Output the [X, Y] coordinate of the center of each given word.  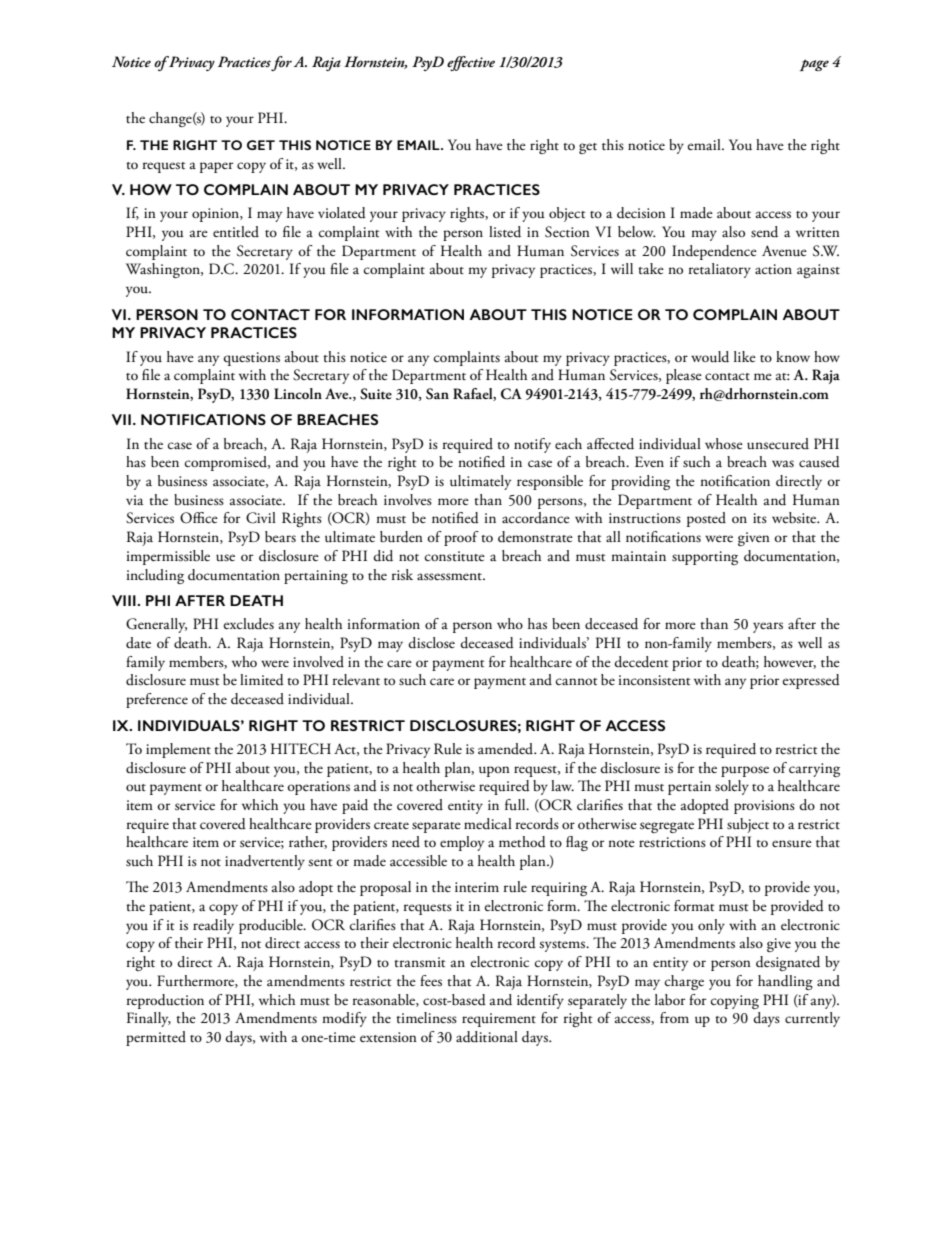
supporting [705, 558]
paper [216, 167]
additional [487, 1037]
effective [471, 63]
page [814, 65]
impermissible [168, 557]
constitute [455, 556]
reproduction [165, 1001]
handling [785, 982]
